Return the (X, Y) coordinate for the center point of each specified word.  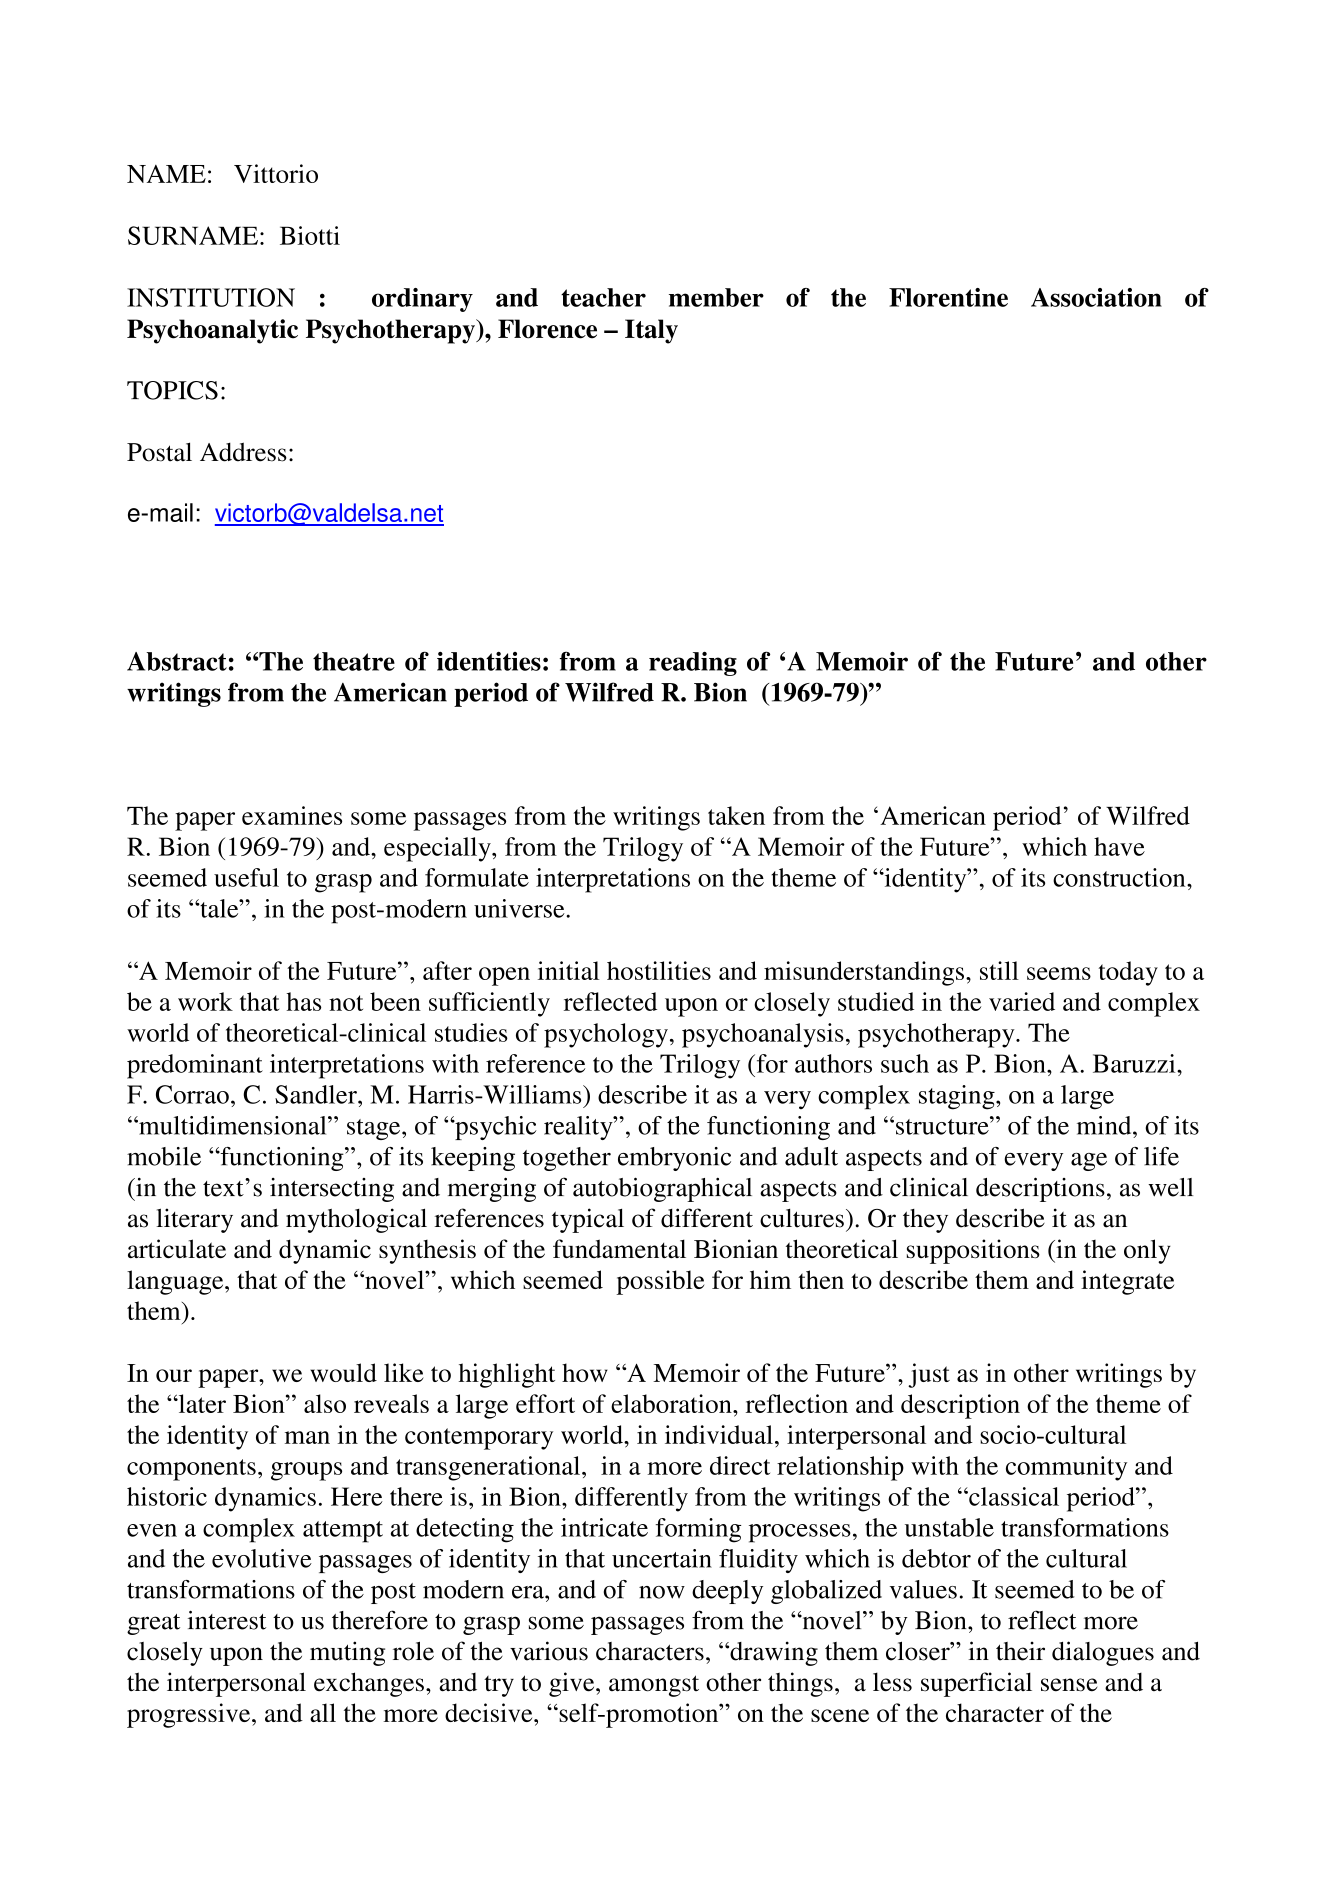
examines (292, 815)
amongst (654, 1686)
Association (1096, 297)
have (1119, 846)
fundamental (619, 1248)
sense (1069, 1685)
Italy (651, 331)
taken (736, 815)
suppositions (973, 1251)
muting (347, 1653)
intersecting (332, 1190)
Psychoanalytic (212, 331)
